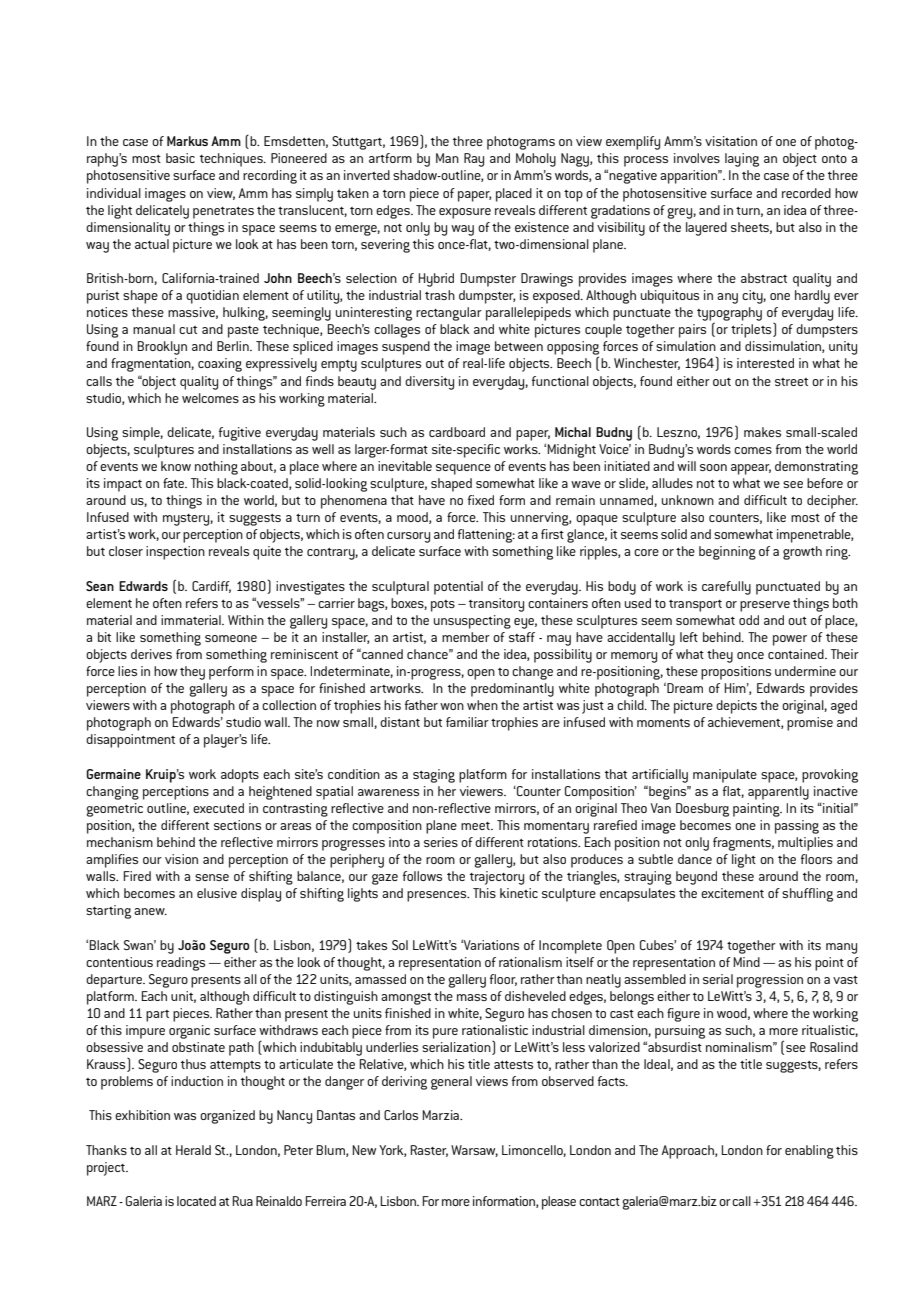 This screenshot has width=924, height=1308. What do you see at coordinates (751, 469) in the screenshot?
I see `appear` at bounding box center [751, 469].
